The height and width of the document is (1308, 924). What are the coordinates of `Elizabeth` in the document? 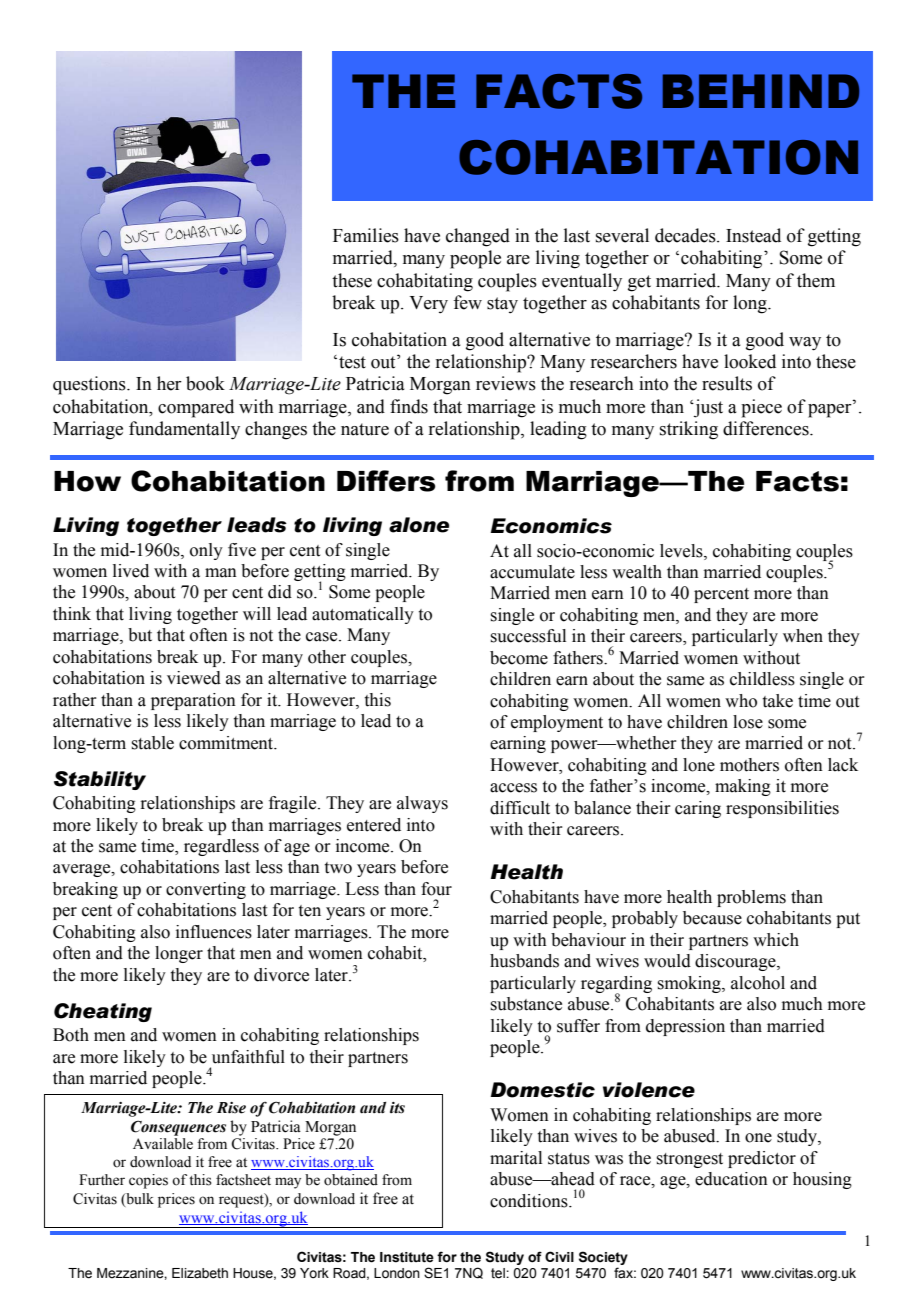 It's located at (200, 1273).
